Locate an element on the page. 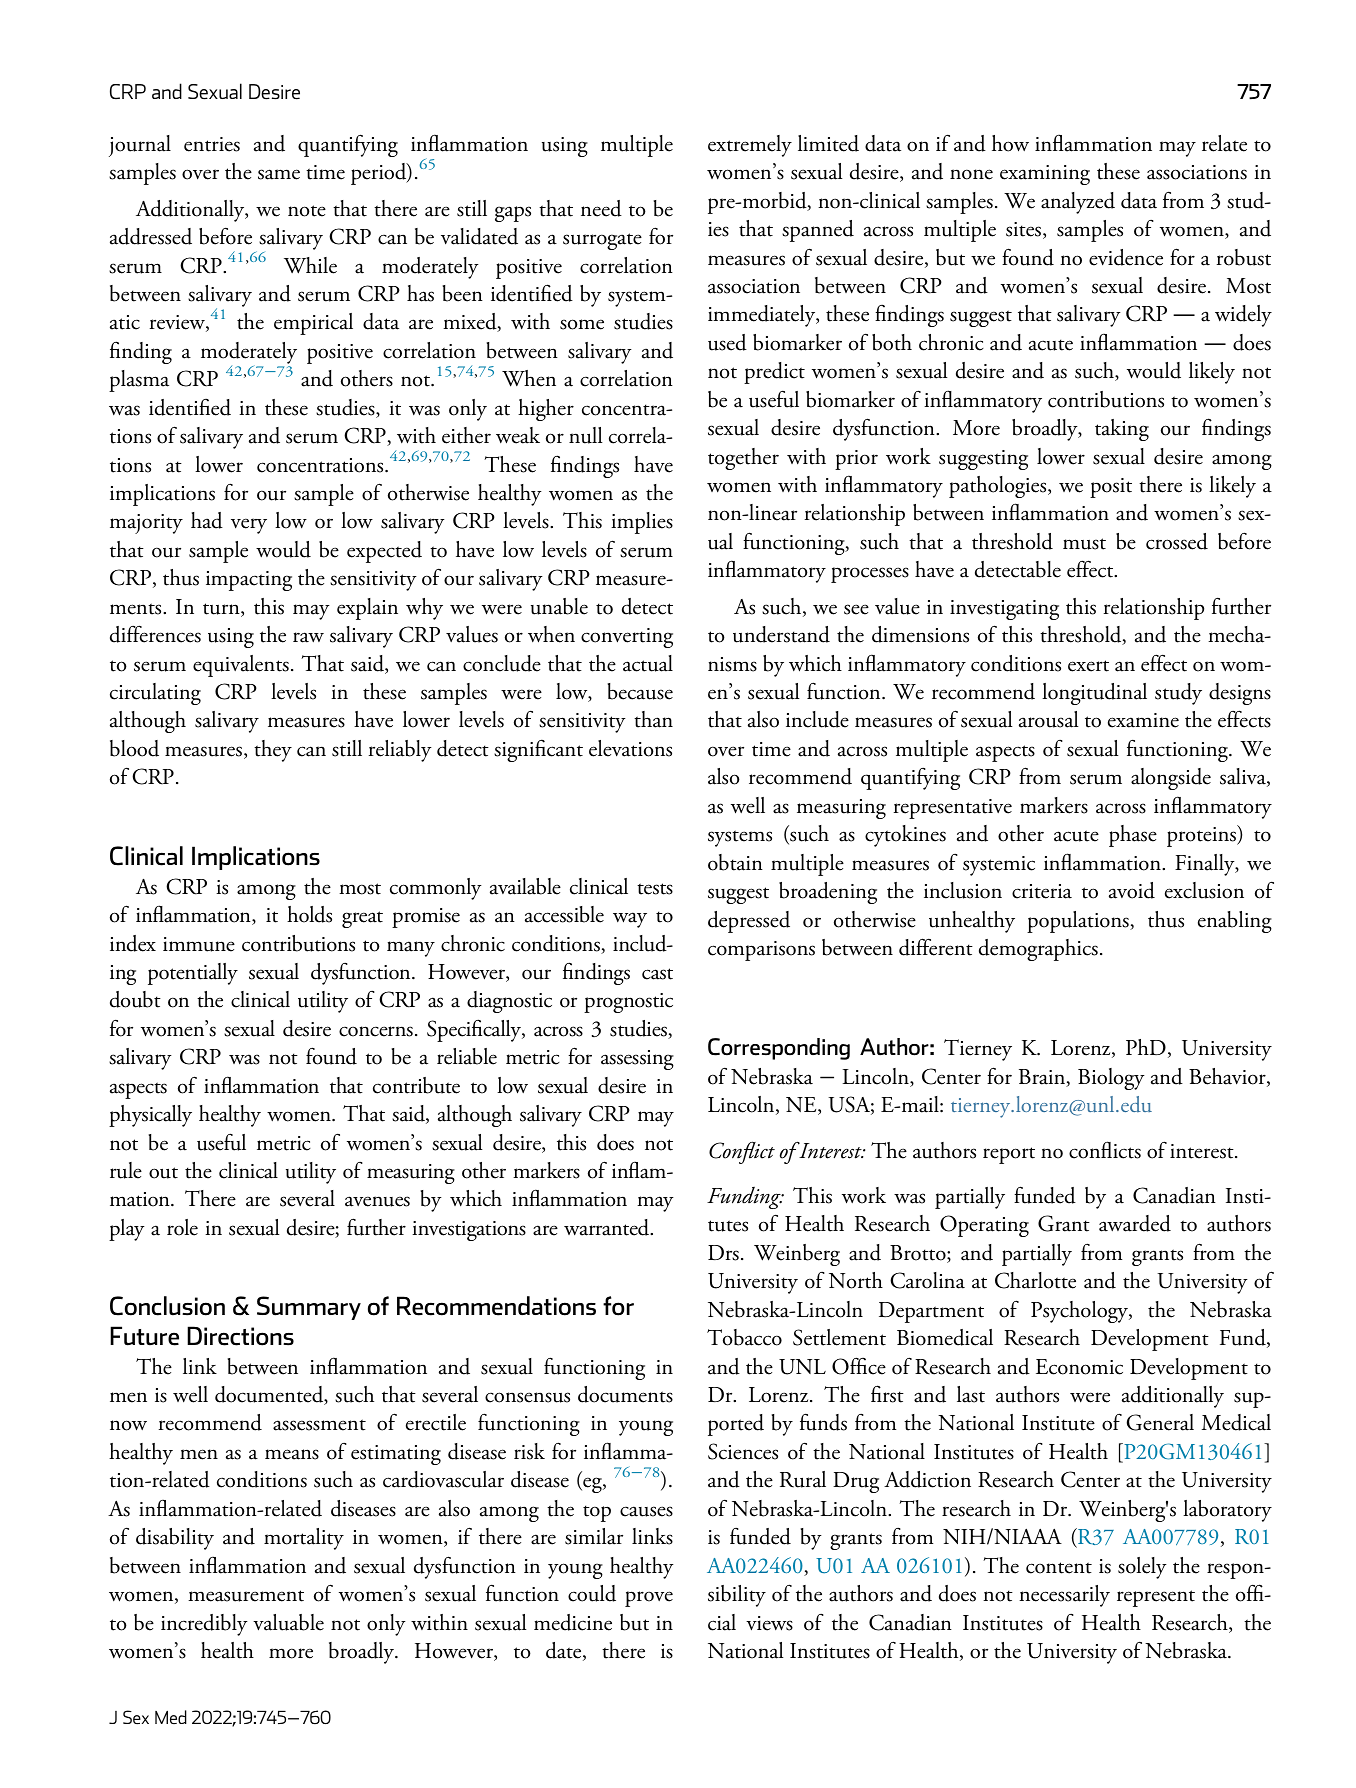 The image size is (1356, 1788). need is located at coordinates (601, 208).
